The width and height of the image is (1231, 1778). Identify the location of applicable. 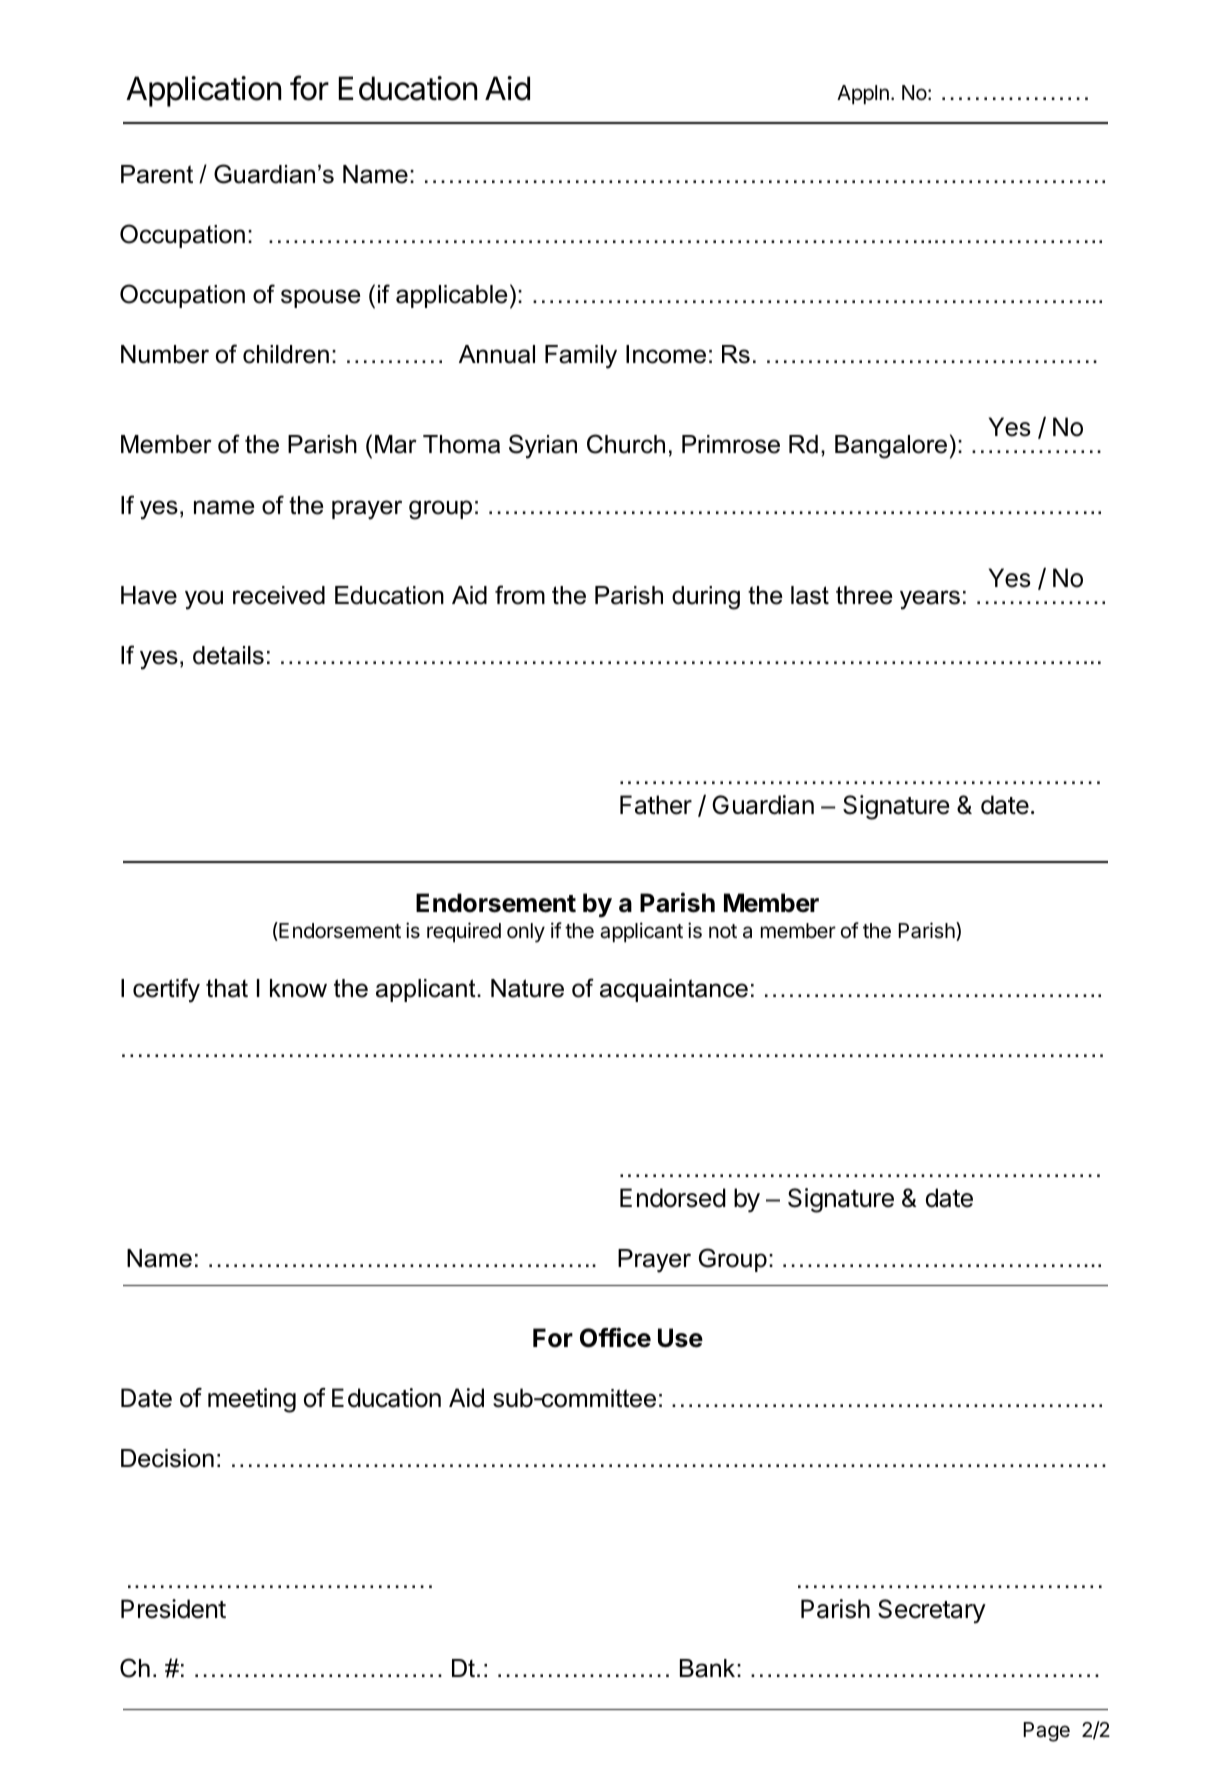
(452, 296).
